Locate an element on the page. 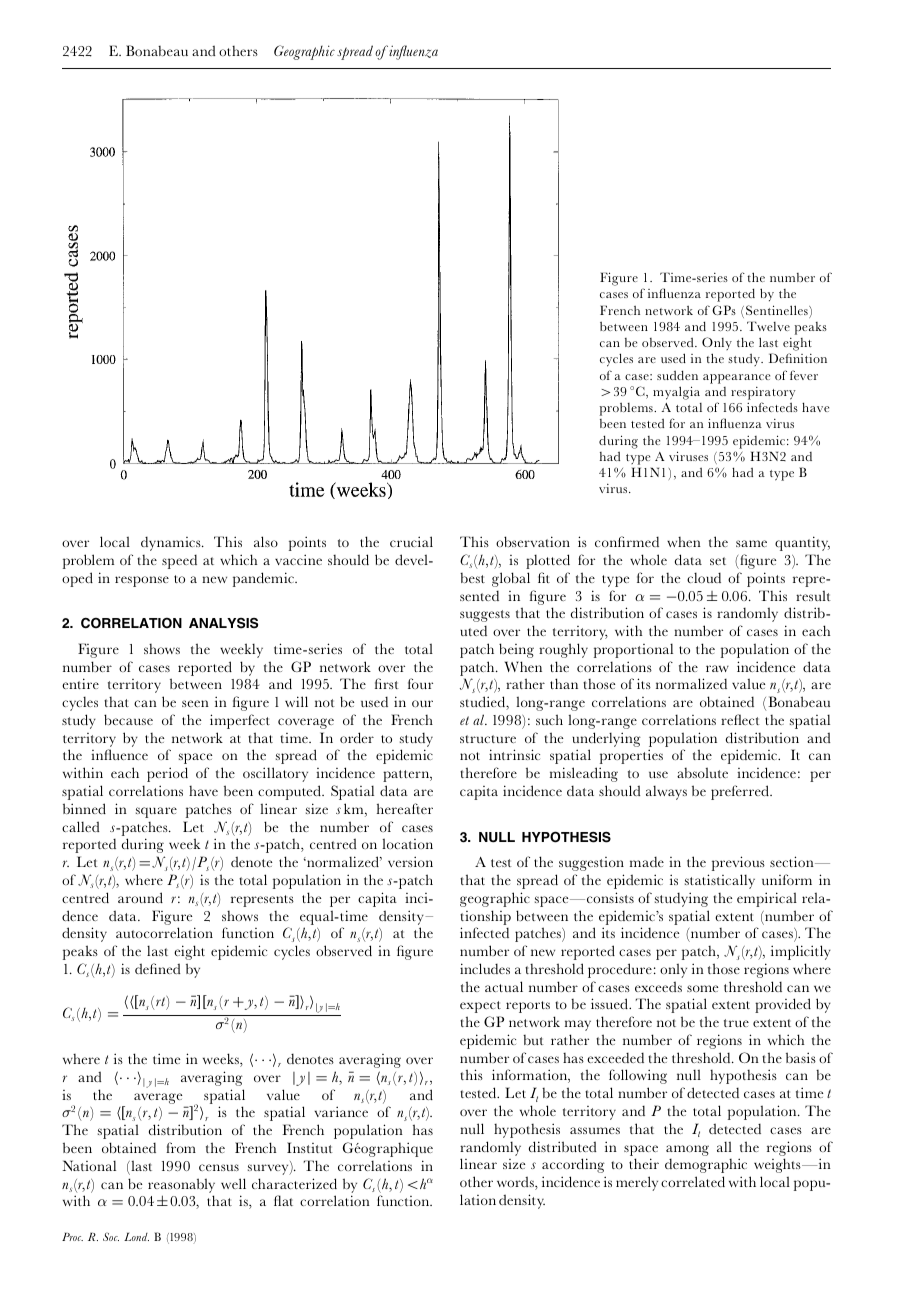 This page has width=924, height=1308. appearance is located at coordinates (736, 379).
